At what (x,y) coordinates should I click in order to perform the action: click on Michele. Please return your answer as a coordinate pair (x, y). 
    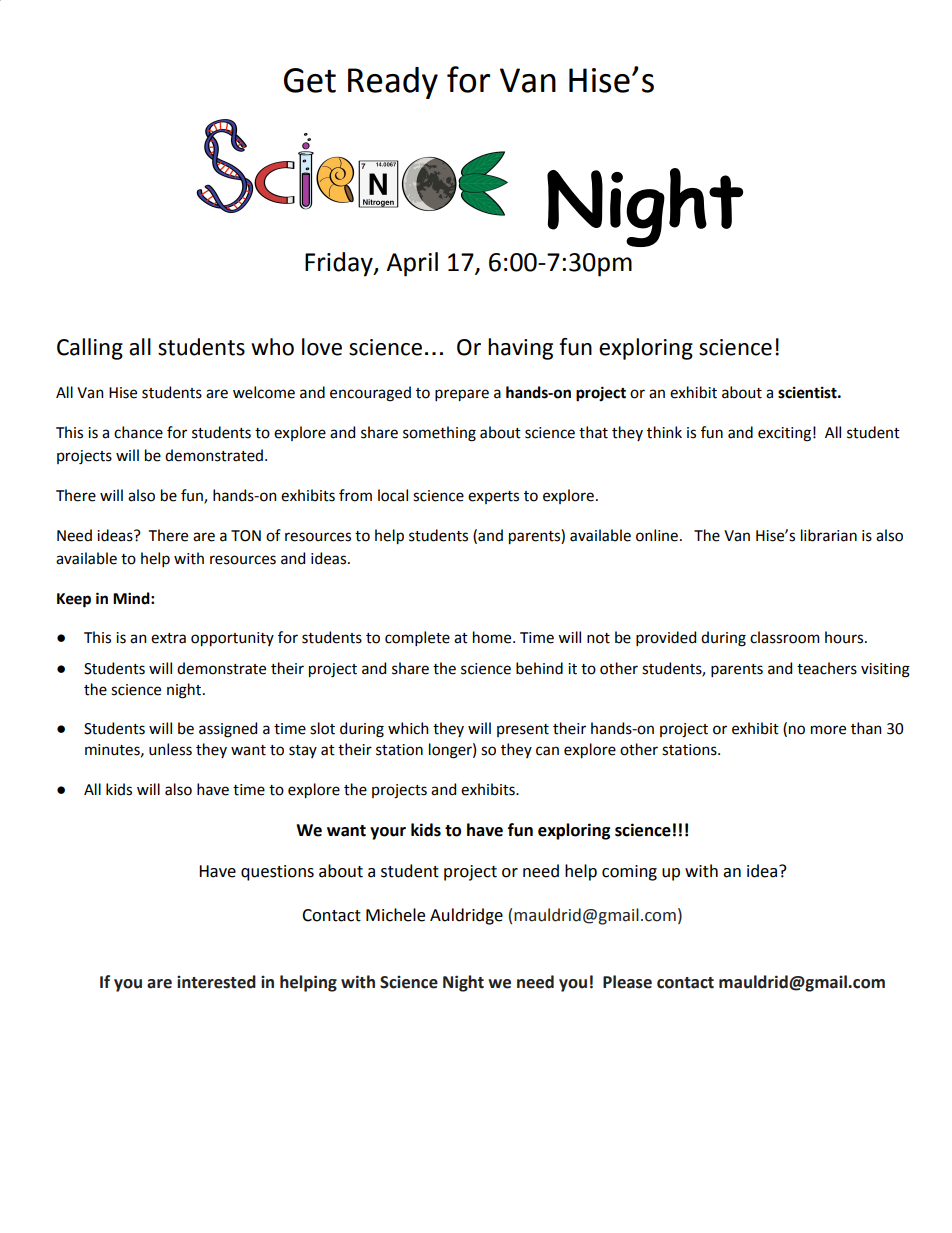
    Looking at the image, I should click on (395, 915).
